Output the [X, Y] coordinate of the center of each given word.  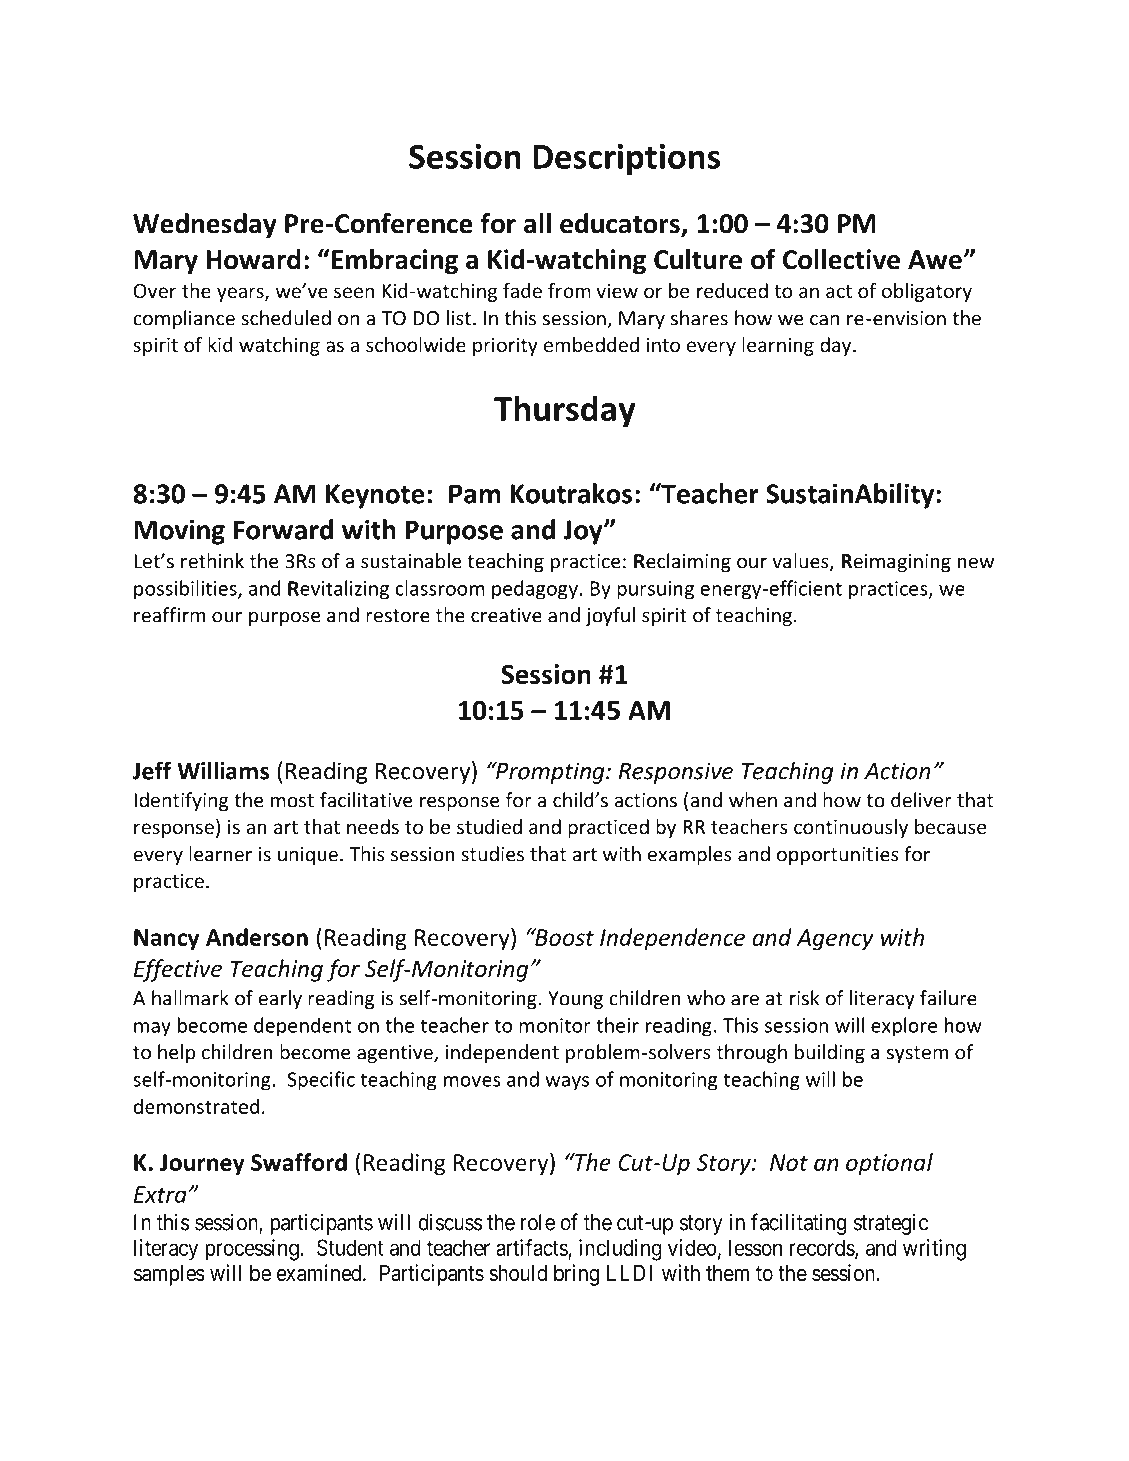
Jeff [151, 770]
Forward [283, 529]
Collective [841, 259]
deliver [921, 800]
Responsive [676, 773]
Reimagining [896, 563]
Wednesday [205, 226]
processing [252, 1250]
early [280, 999]
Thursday [565, 411]
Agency [835, 940]
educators [621, 224]
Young [575, 1000]
